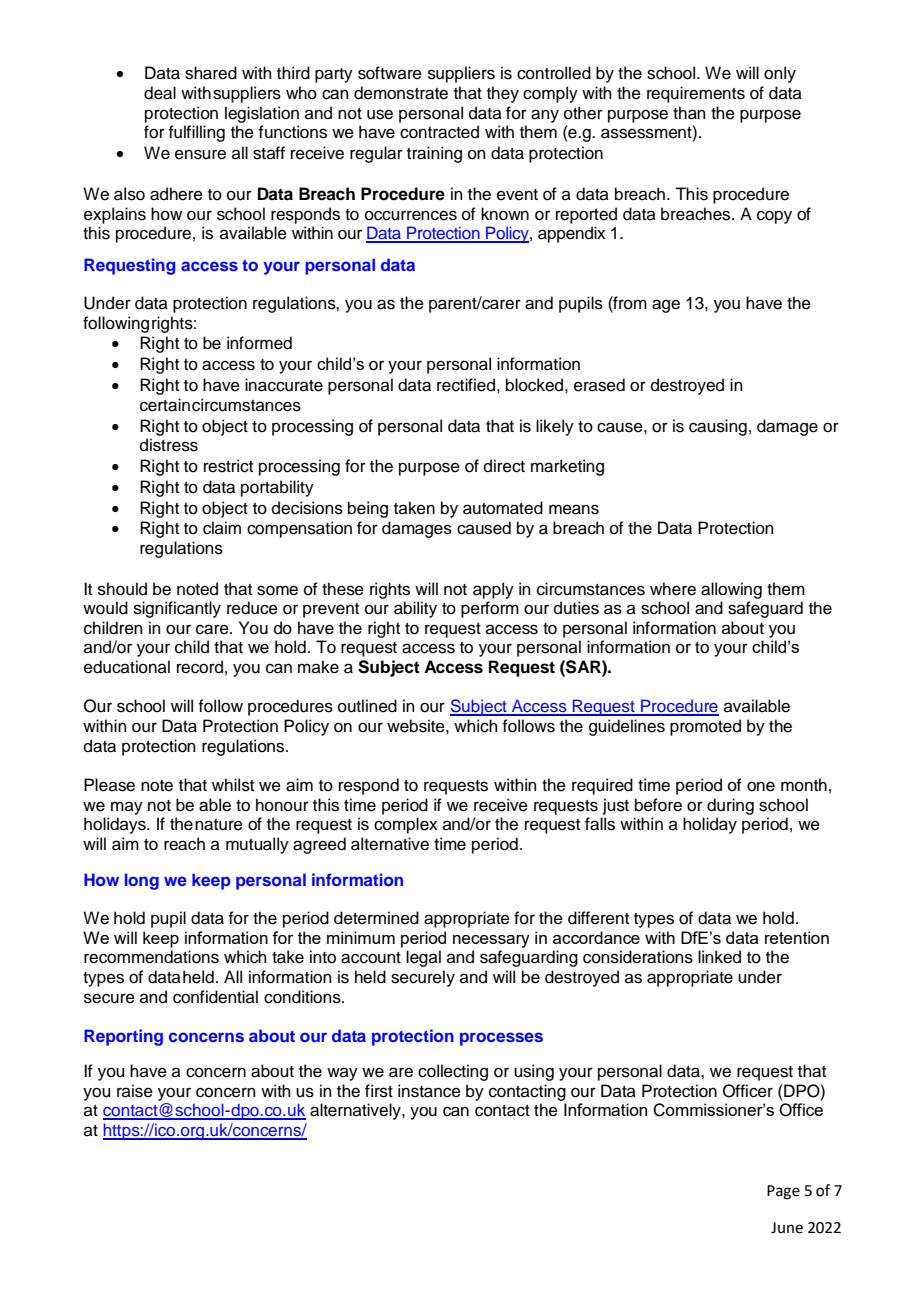 This image has height=1308, width=924. I want to click on fulfilling, so click(196, 133).
